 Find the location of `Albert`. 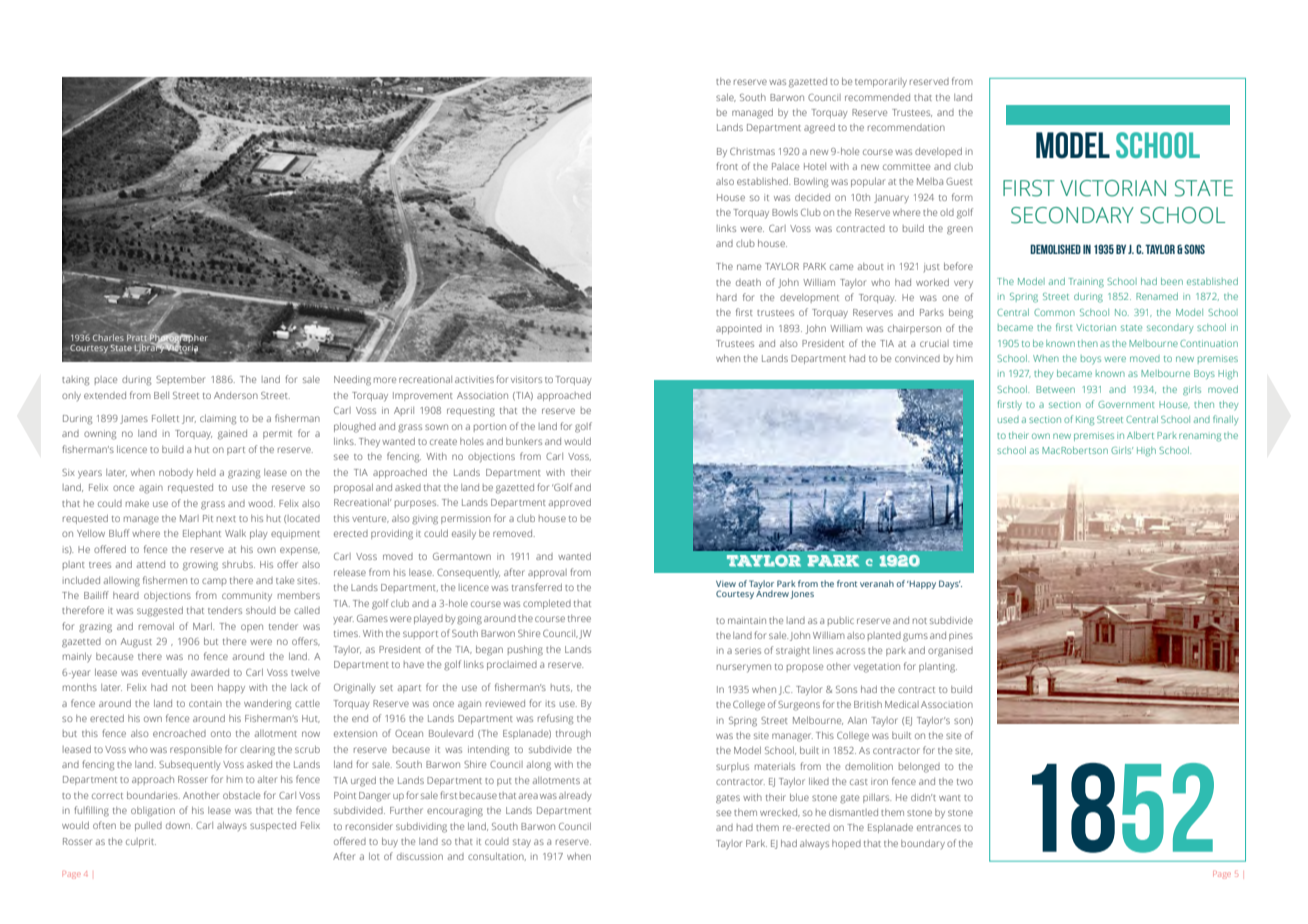

Albert is located at coordinates (1140, 435).
